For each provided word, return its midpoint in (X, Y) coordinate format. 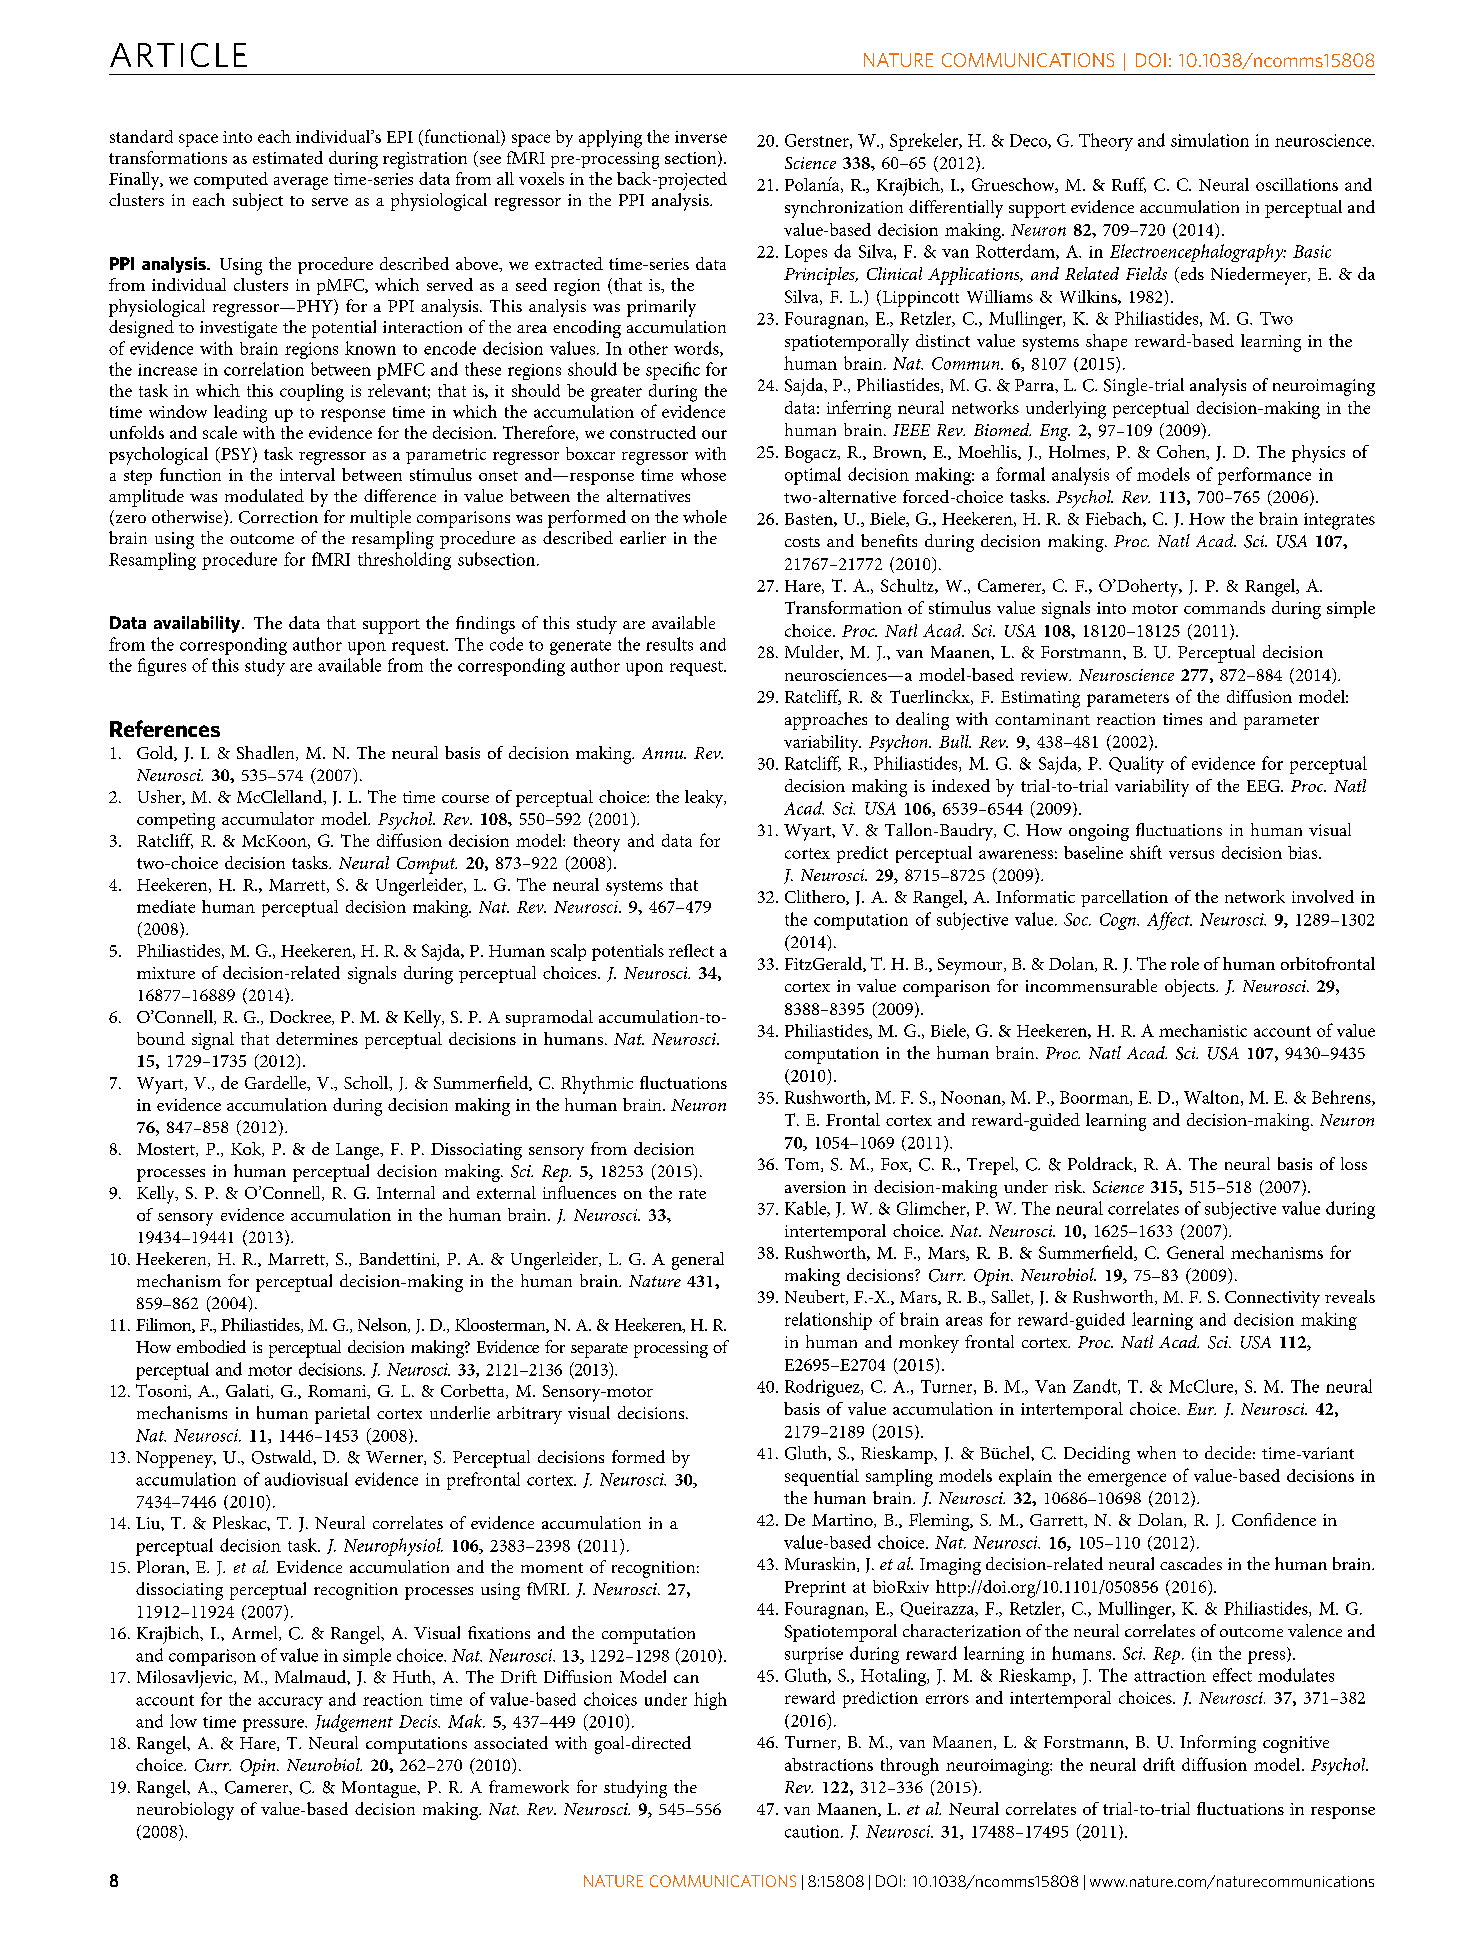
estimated (288, 157)
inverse (701, 137)
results (669, 644)
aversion (815, 1187)
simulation (1210, 140)
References (165, 728)
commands (1224, 607)
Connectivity (1272, 1299)
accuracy (290, 1703)
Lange (359, 1151)
